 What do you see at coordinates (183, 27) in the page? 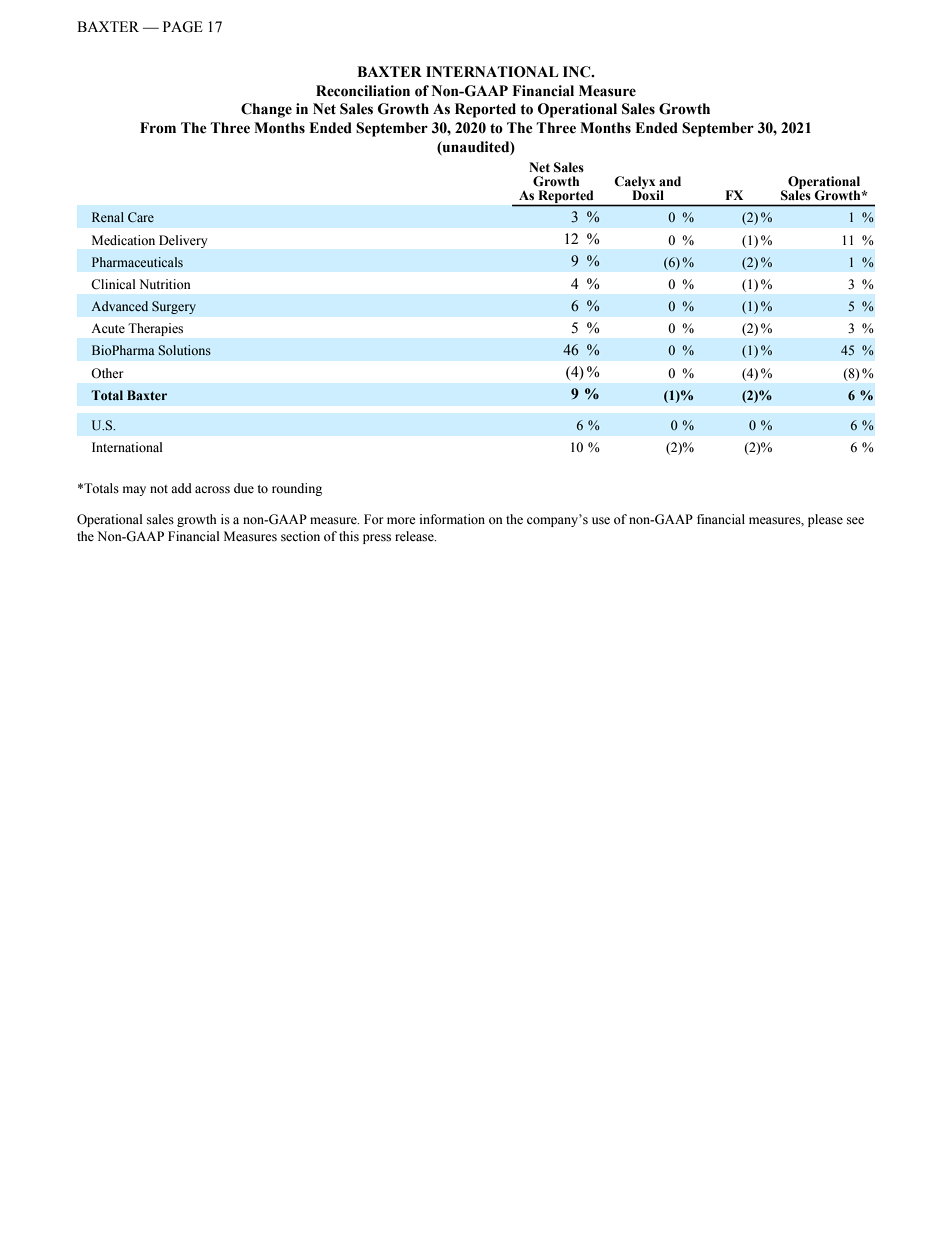
I see `PAGE` at bounding box center [183, 27].
